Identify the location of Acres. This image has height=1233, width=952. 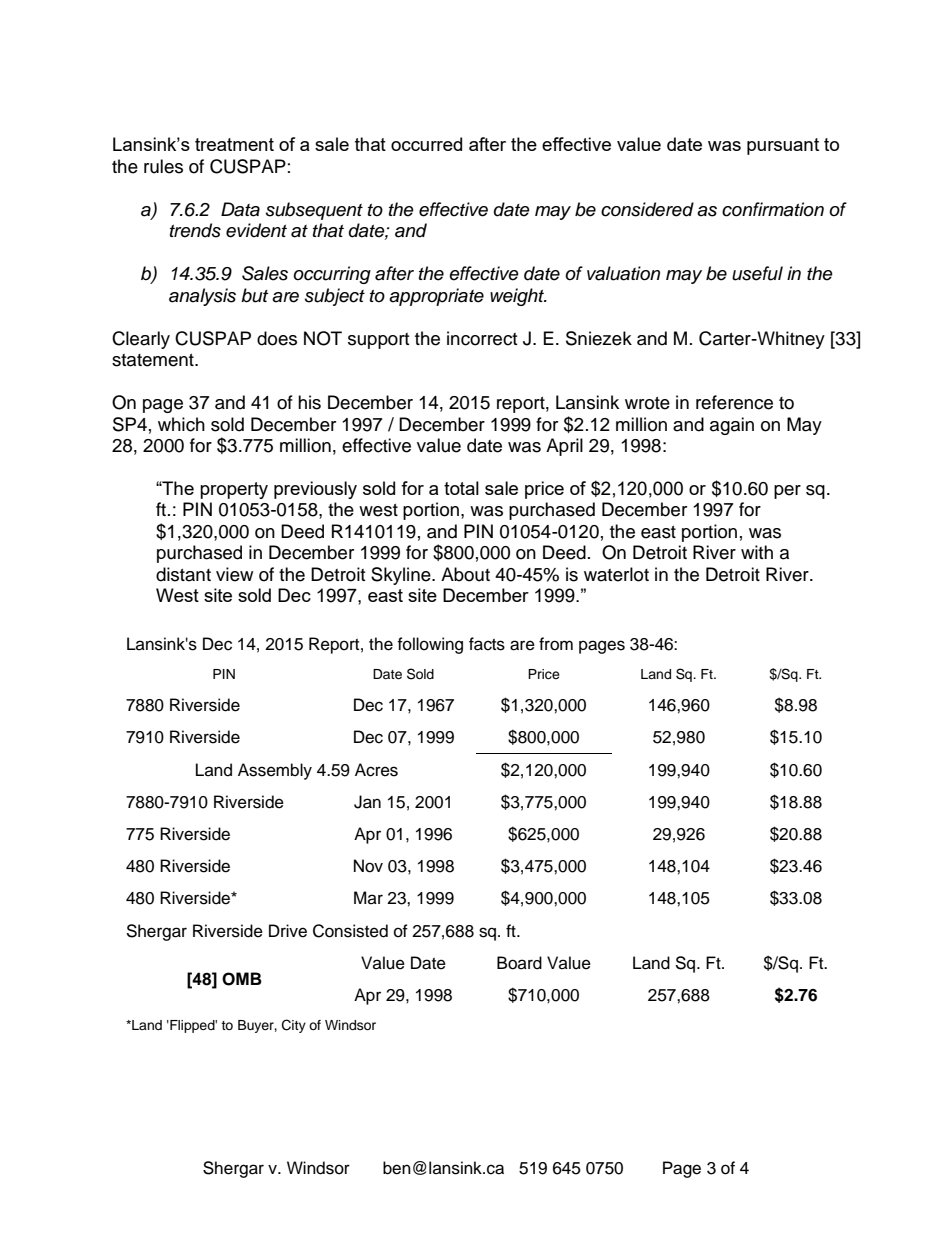
(376, 770).
